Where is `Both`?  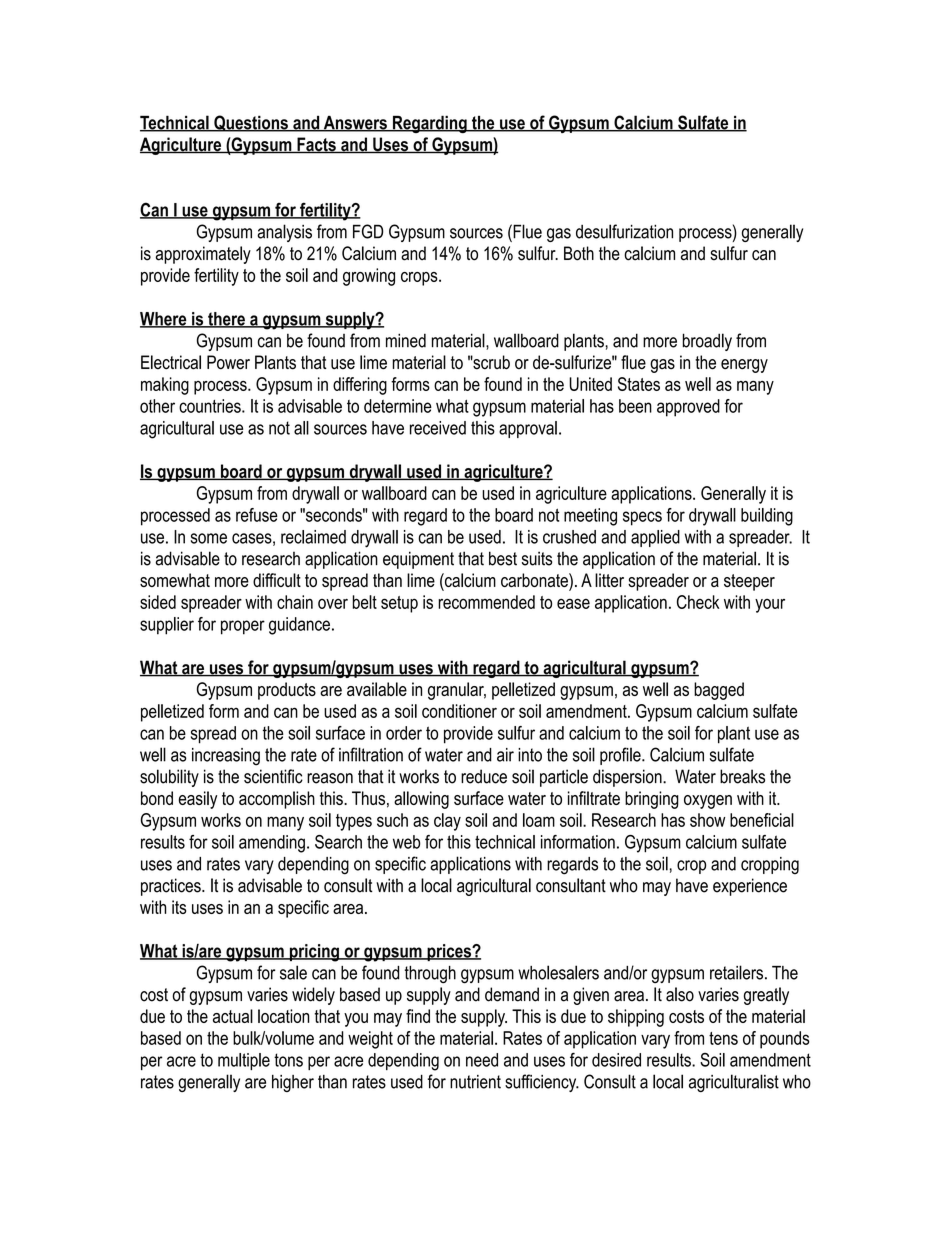 Both is located at coordinates (579, 253).
